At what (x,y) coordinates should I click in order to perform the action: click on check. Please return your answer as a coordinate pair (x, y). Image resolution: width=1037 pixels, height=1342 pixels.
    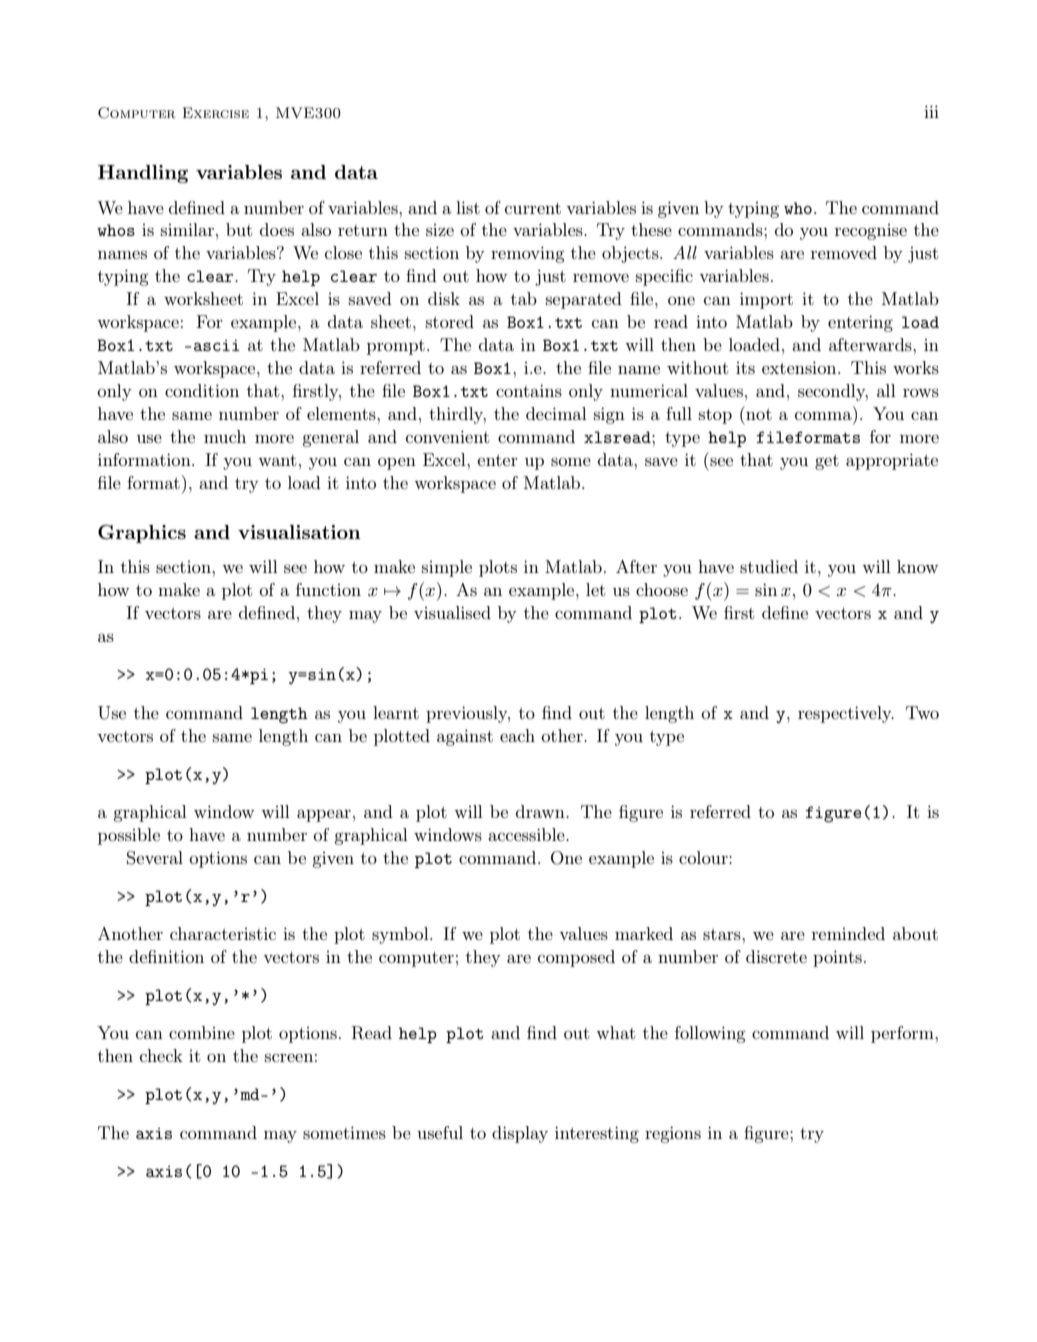
    Looking at the image, I should click on (161, 1055).
